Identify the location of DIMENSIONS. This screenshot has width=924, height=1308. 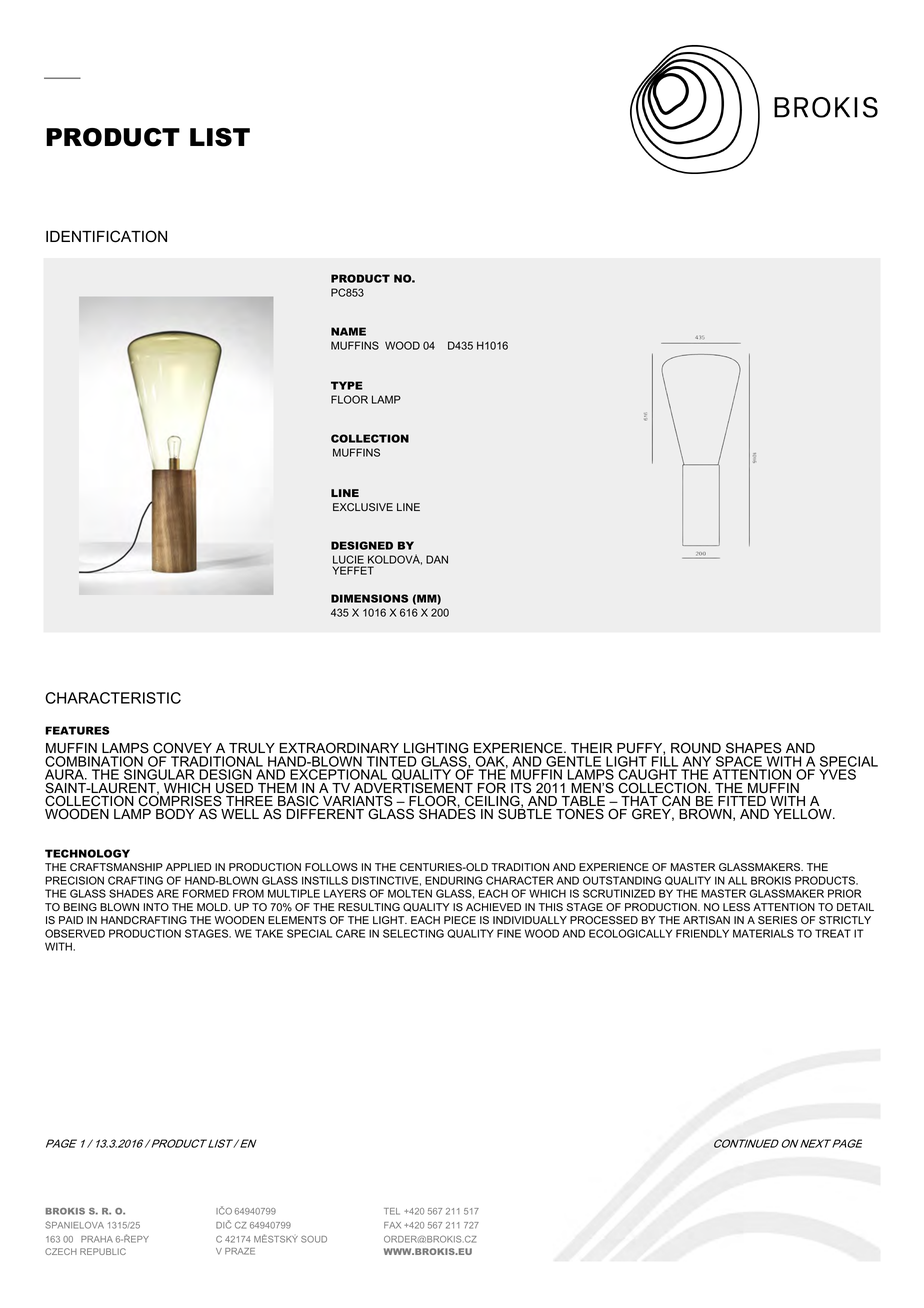
(369, 598).
